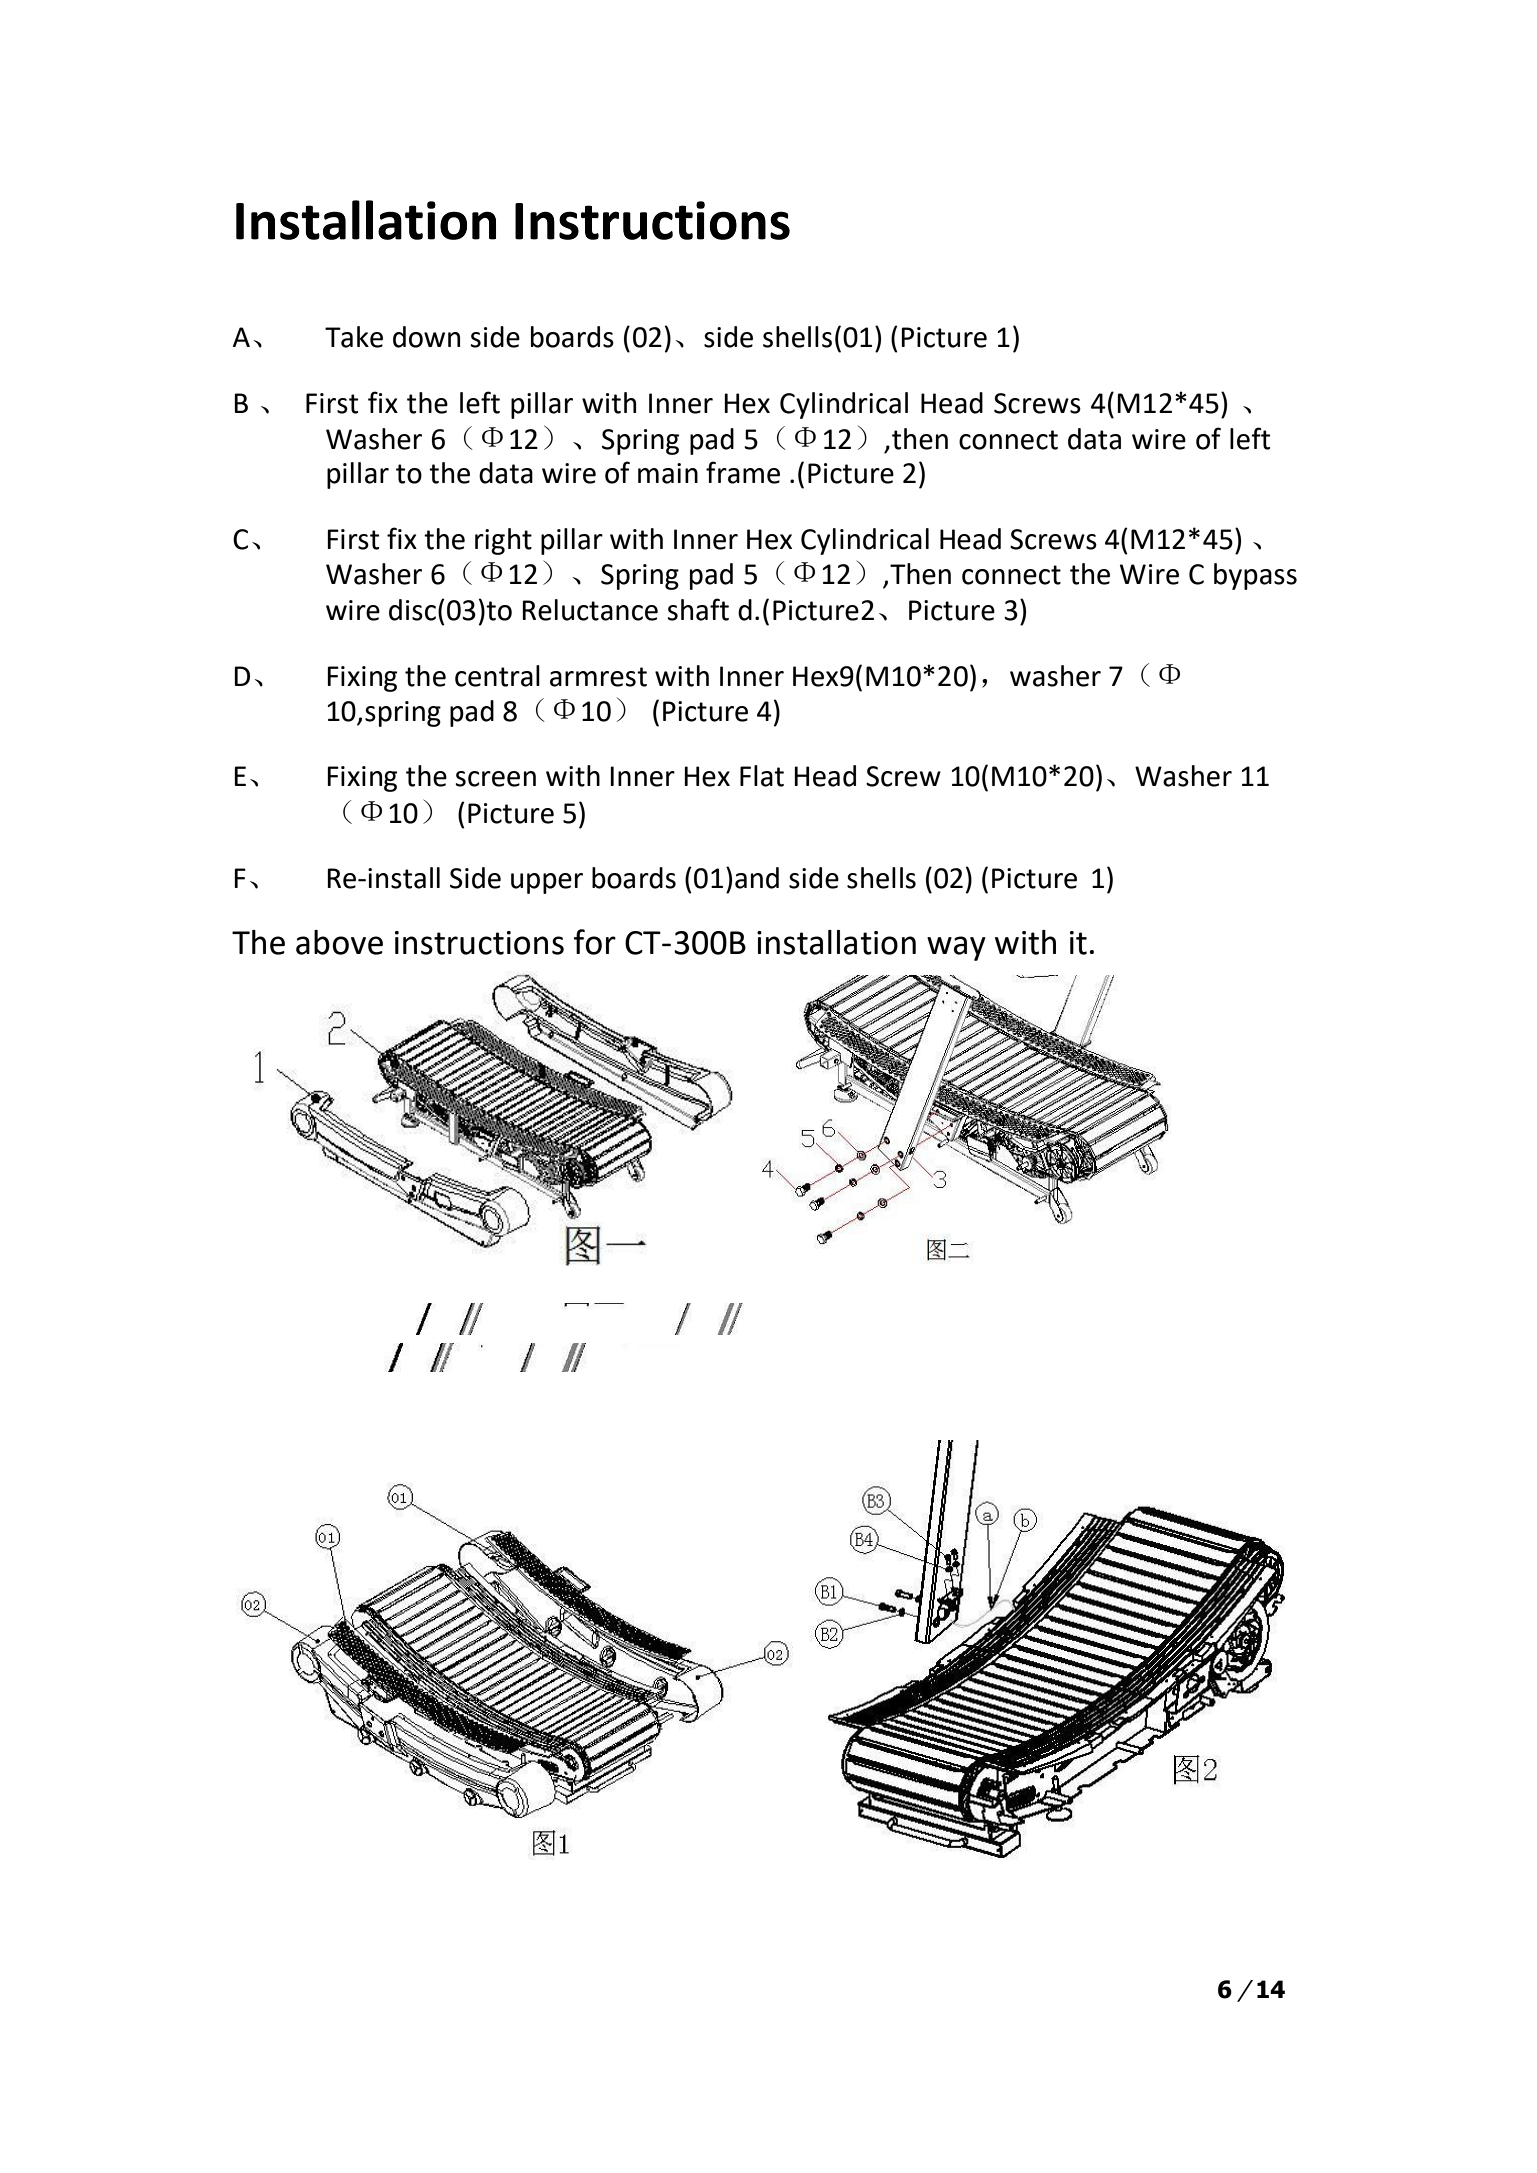 The image size is (1537, 2173). What do you see at coordinates (426, 337) in the document?
I see `down` at bounding box center [426, 337].
